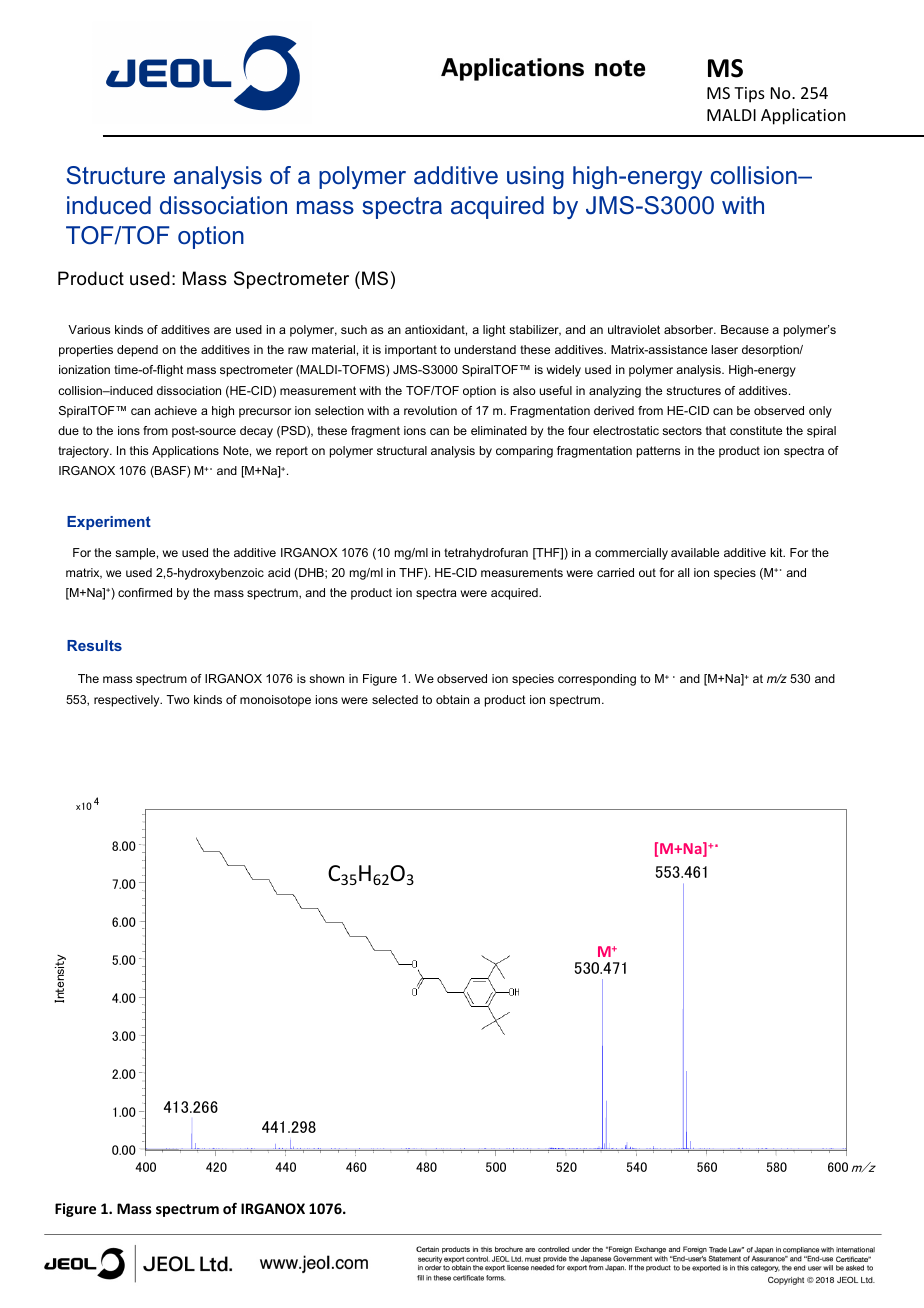  What do you see at coordinates (175, 410) in the page?
I see `achieve` at bounding box center [175, 410].
